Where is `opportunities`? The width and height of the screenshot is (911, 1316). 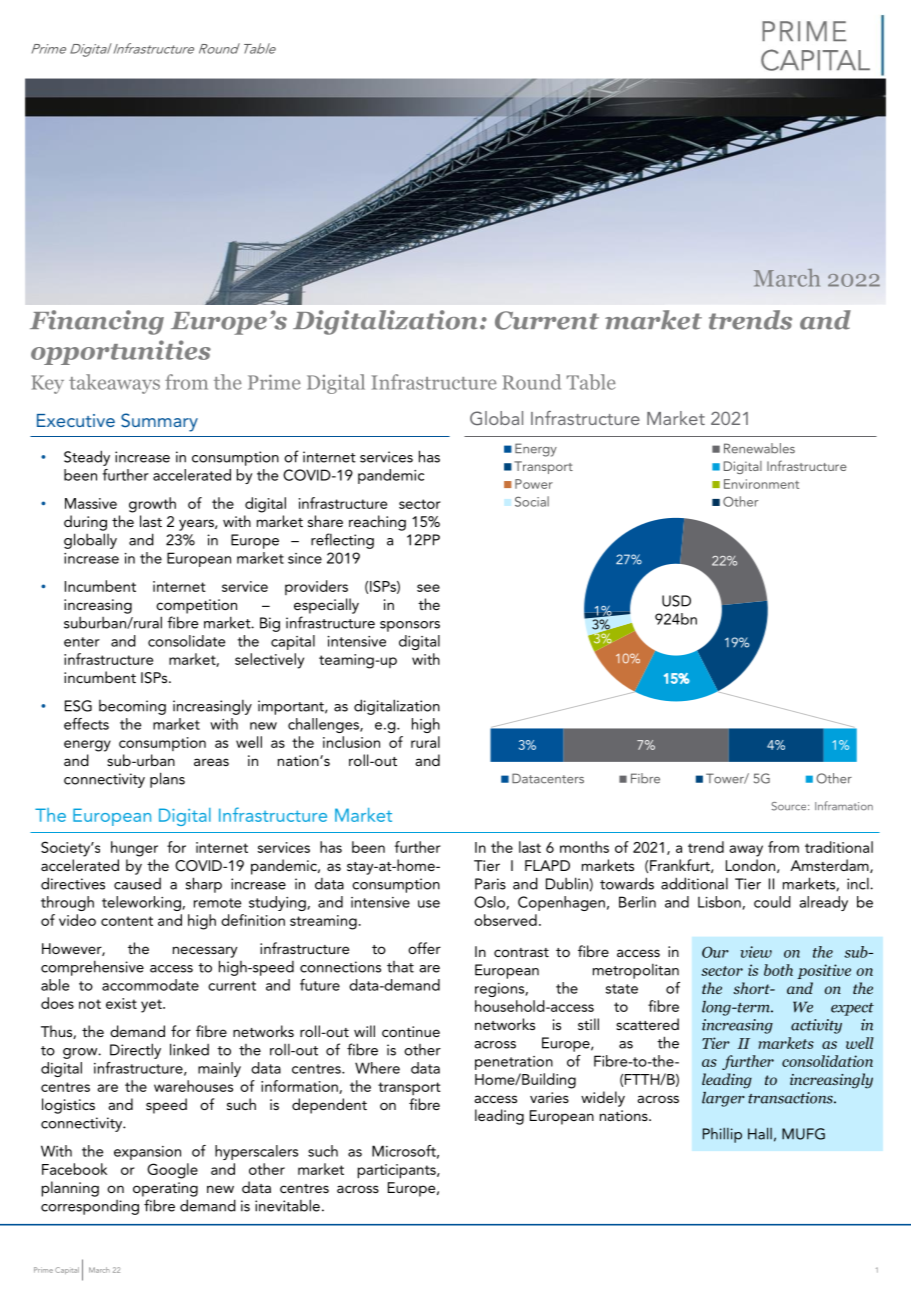
opportunities is located at coordinates (121, 352).
